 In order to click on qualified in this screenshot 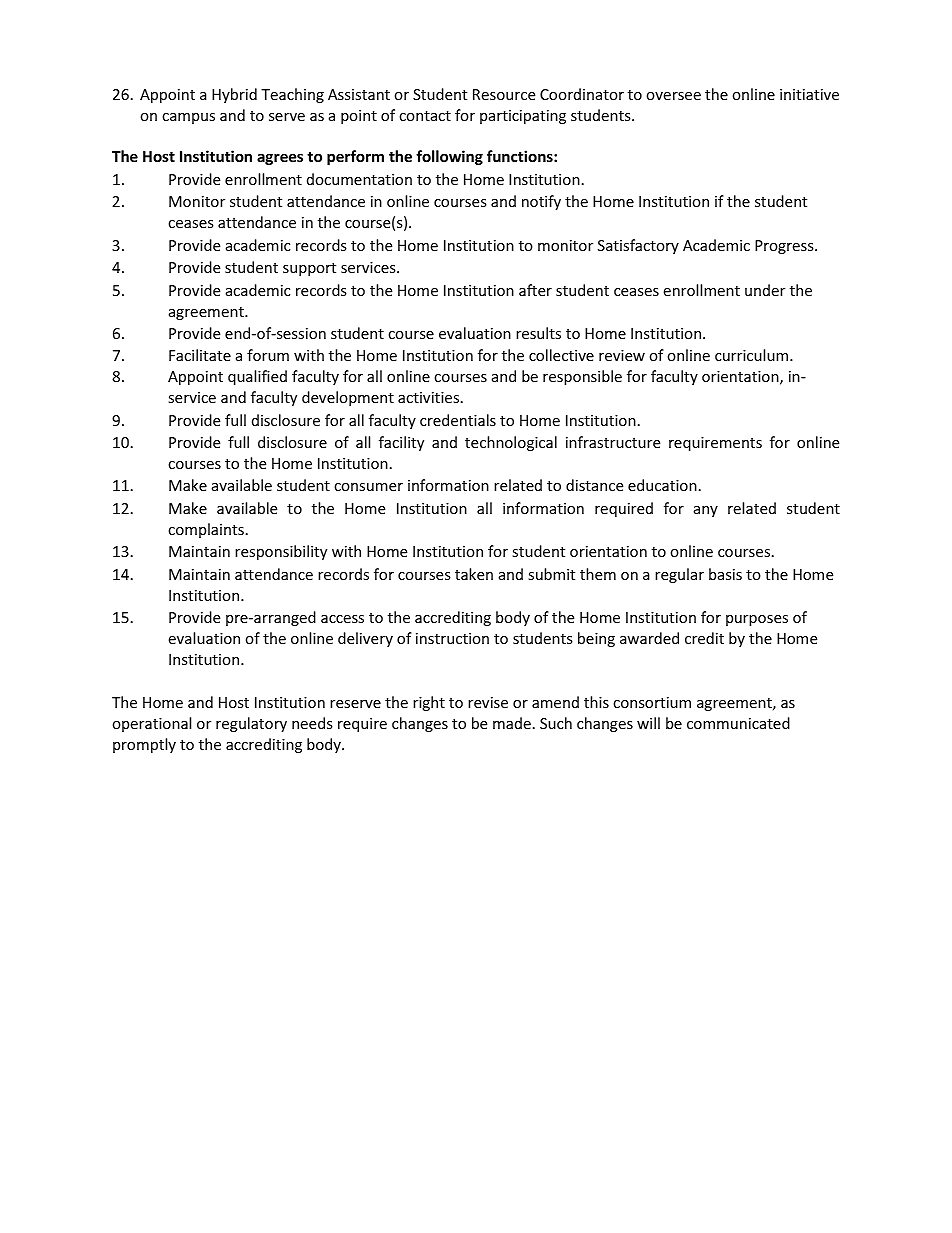, I will do `click(257, 377)`.
